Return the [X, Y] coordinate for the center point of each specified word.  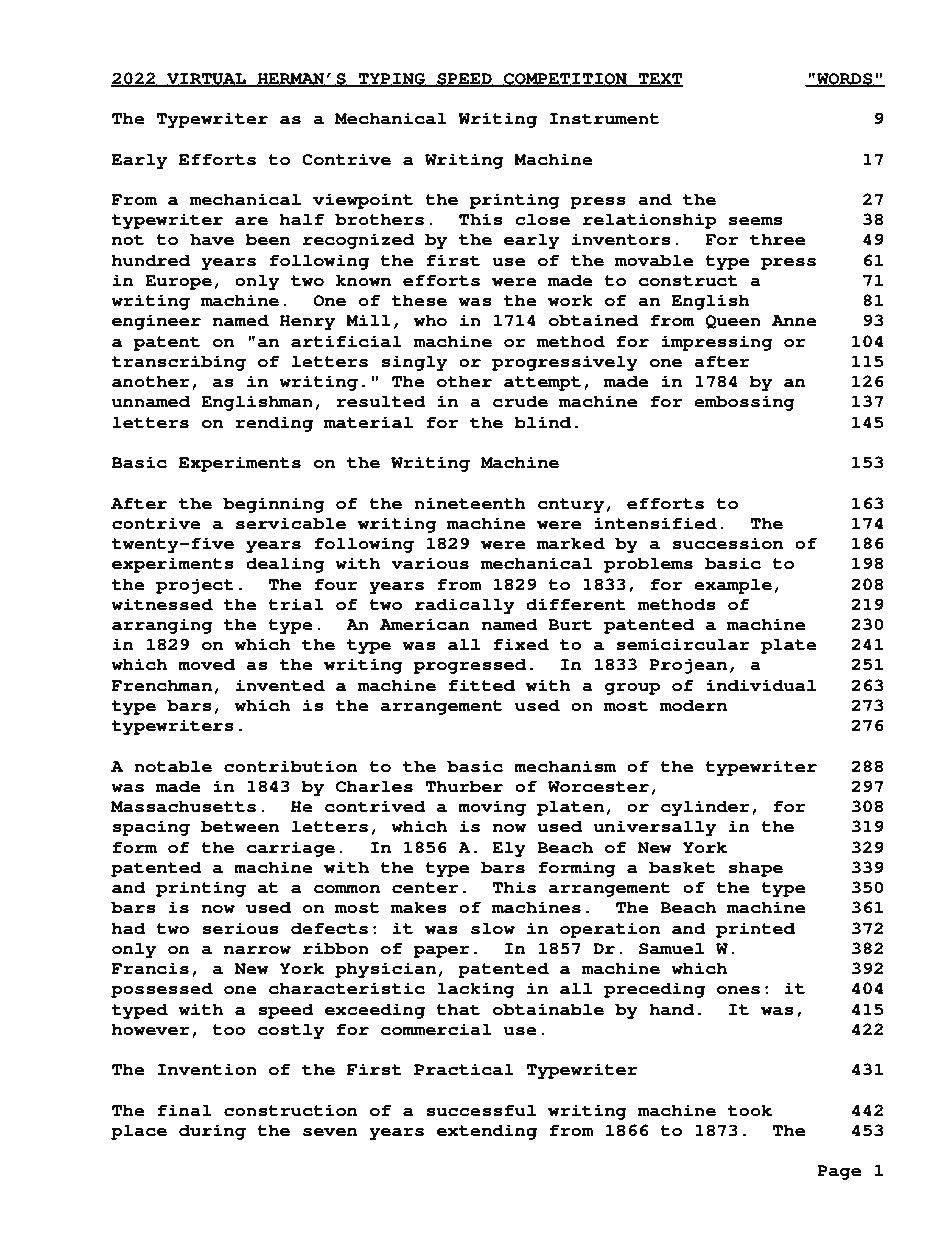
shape [755, 869]
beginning [273, 505]
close [542, 219]
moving [492, 808]
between [240, 826]
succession [727, 543]
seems [755, 221]
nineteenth [470, 503]
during [212, 1132]
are [251, 221]
